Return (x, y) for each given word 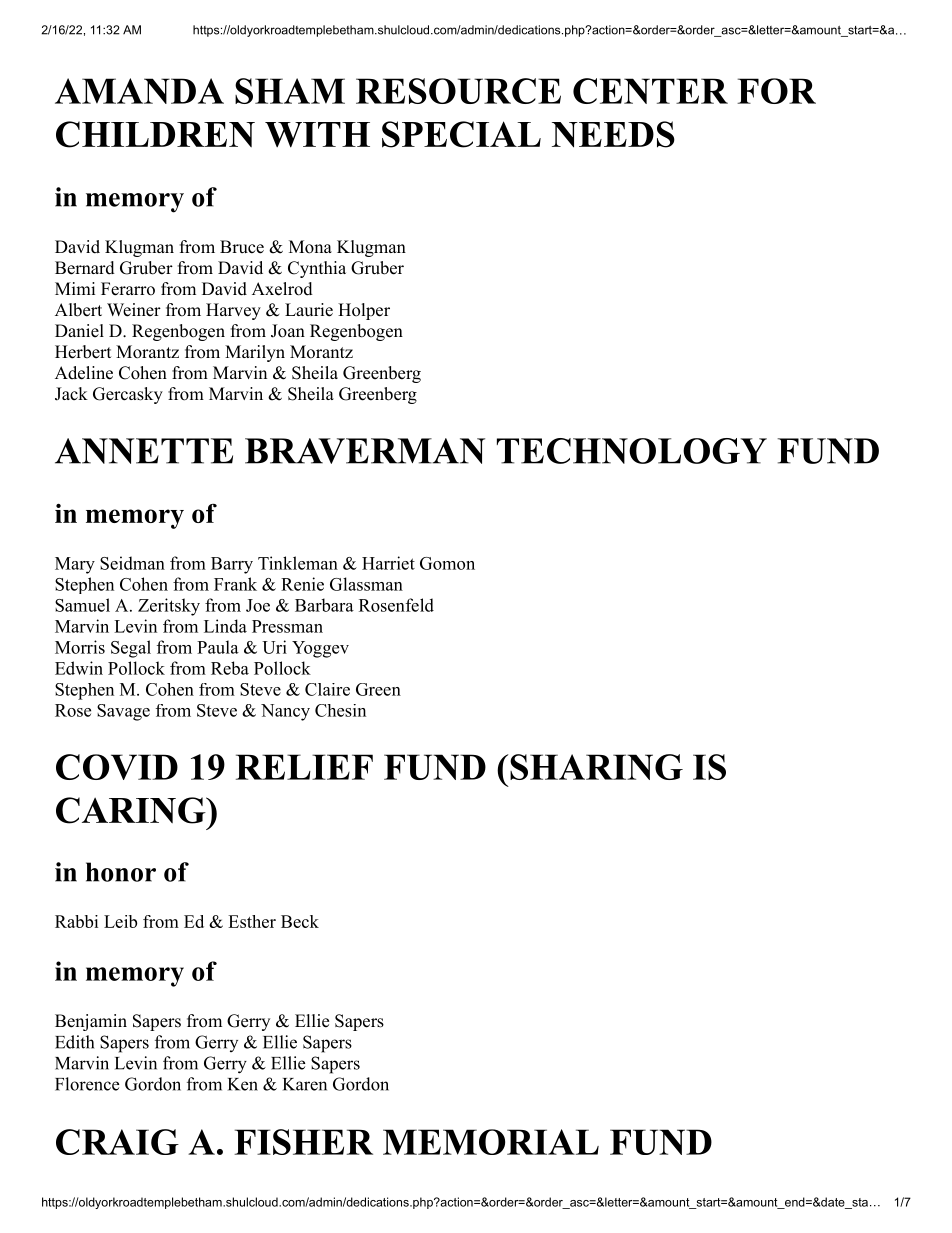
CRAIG (117, 1142)
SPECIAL (461, 134)
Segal (131, 649)
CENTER (650, 91)
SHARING (596, 767)
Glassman (366, 584)
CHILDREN (155, 134)
